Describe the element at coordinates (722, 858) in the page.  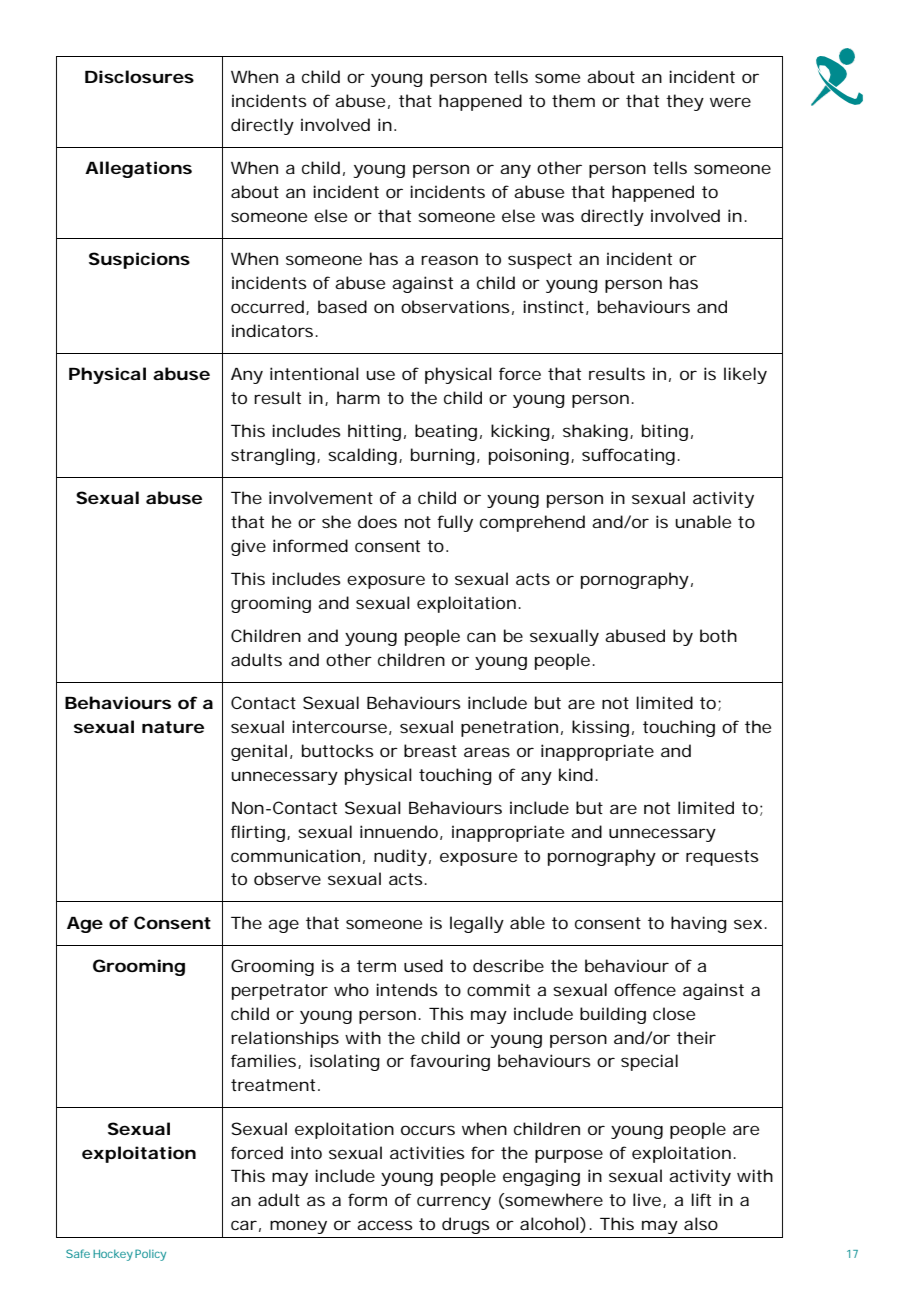
I see `requests` at that location.
